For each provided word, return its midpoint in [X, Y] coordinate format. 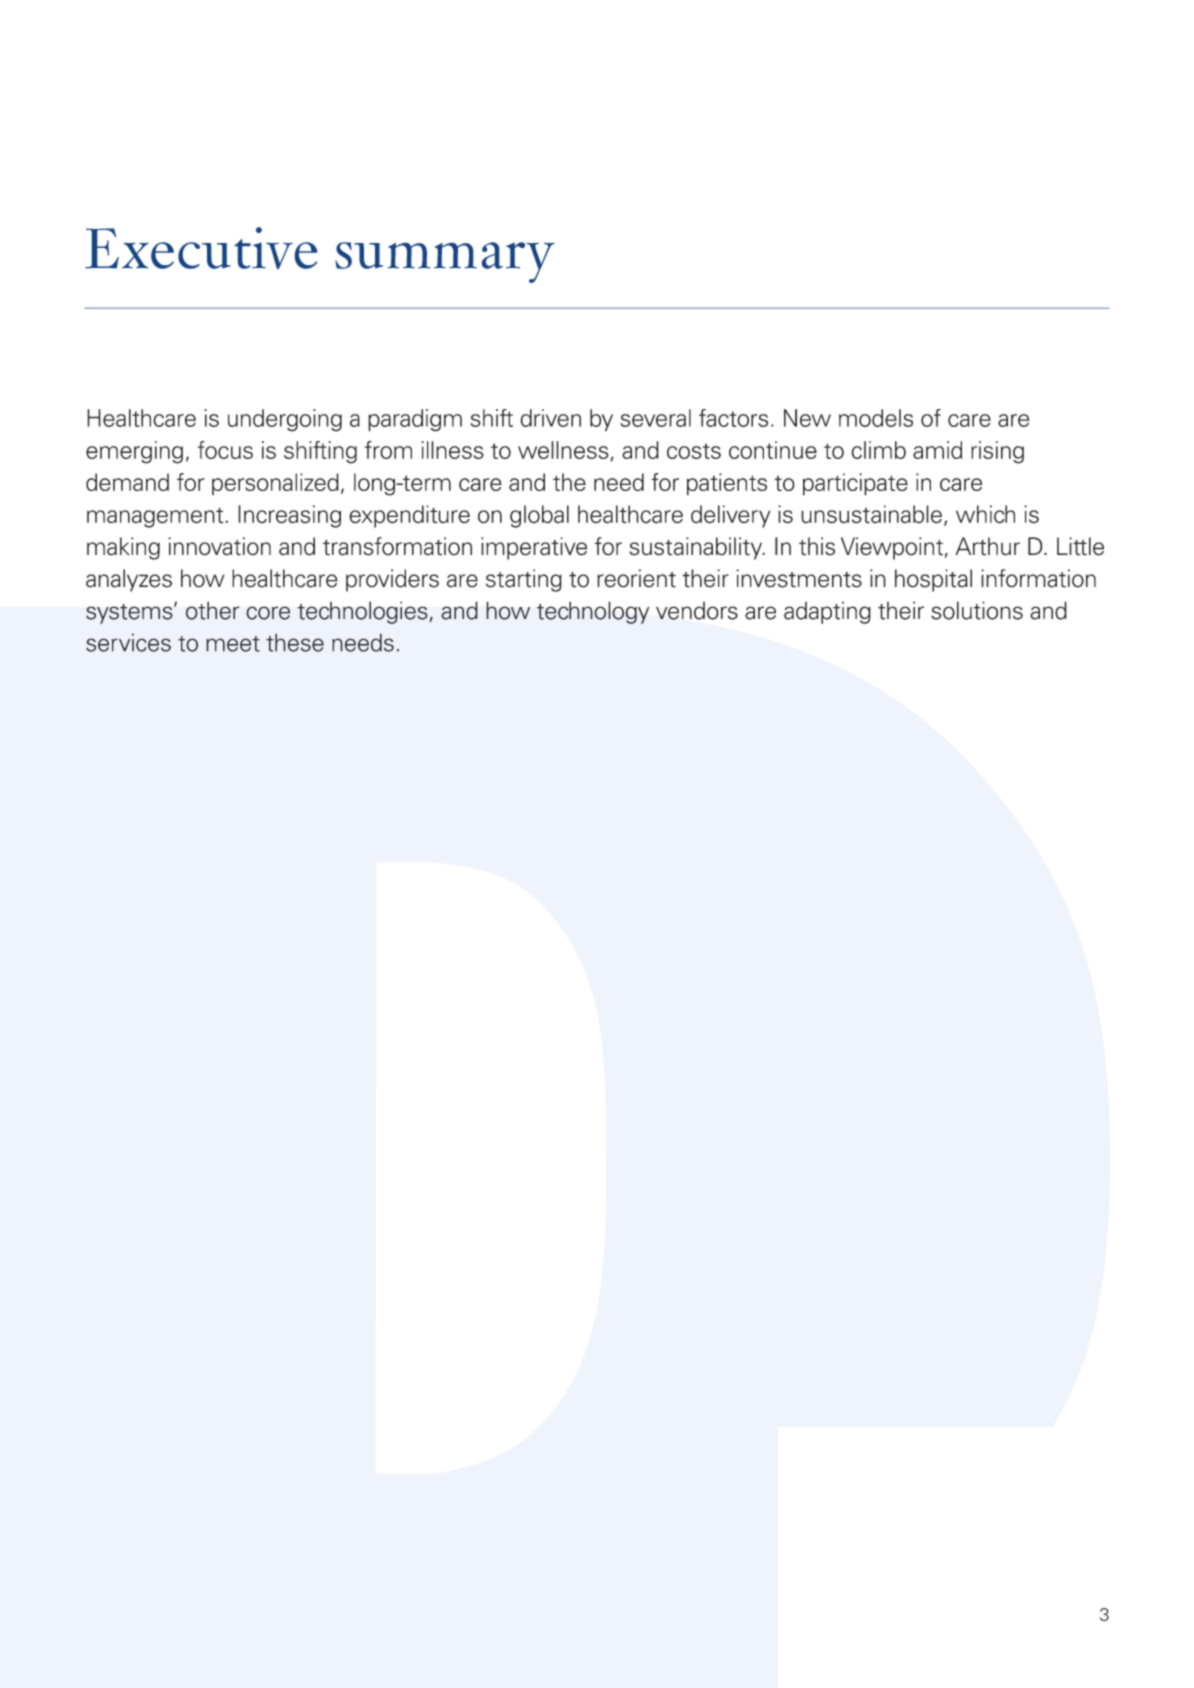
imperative [534, 548]
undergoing [285, 420]
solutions [977, 610]
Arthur [987, 546]
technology [593, 612]
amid [937, 450]
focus [225, 450]
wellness [563, 450]
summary [445, 262]
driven [550, 418]
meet [233, 644]
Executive [201, 248]
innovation [219, 546]
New [807, 418]
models [876, 418]
